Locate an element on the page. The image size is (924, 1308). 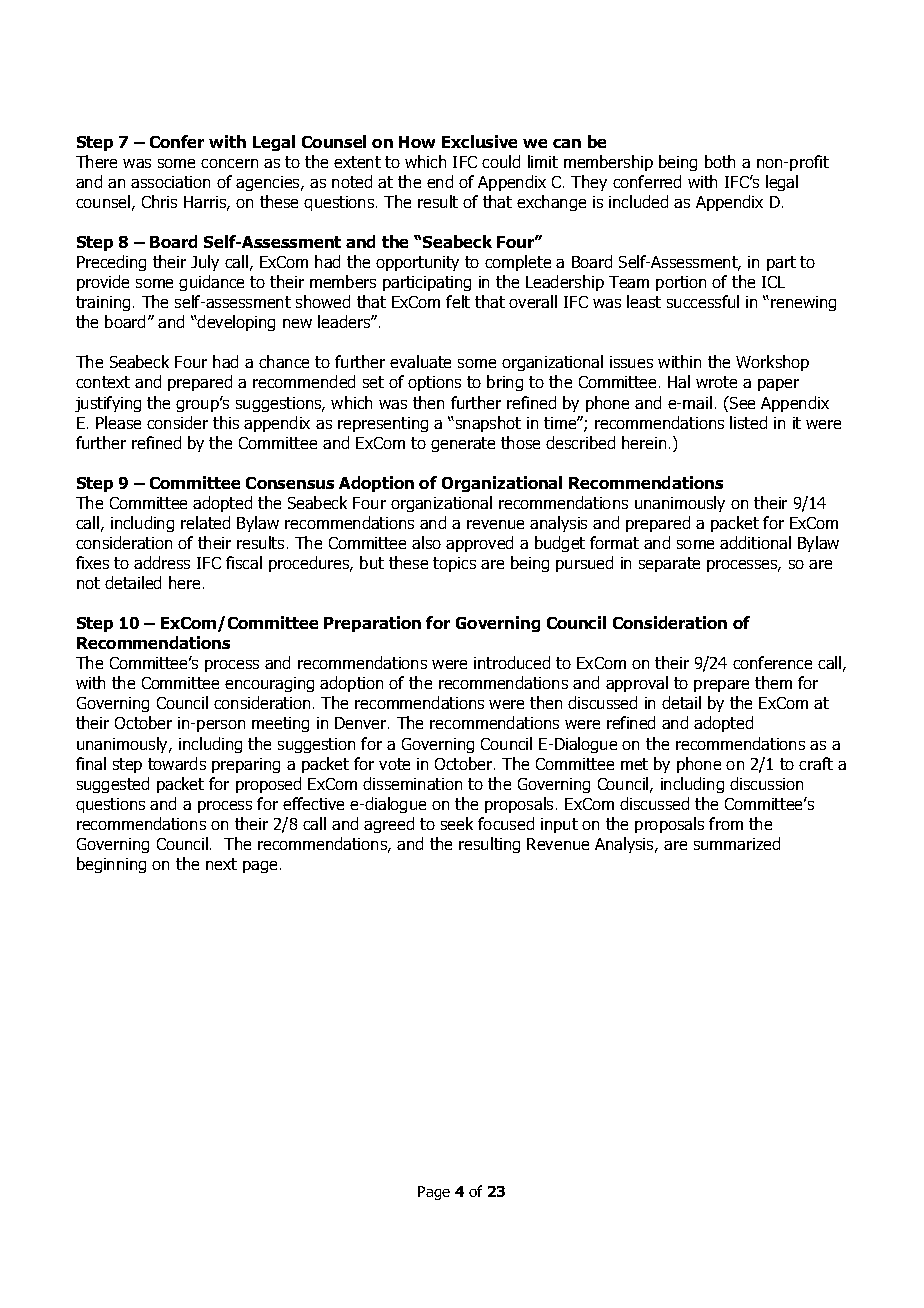
generate is located at coordinates (463, 444).
